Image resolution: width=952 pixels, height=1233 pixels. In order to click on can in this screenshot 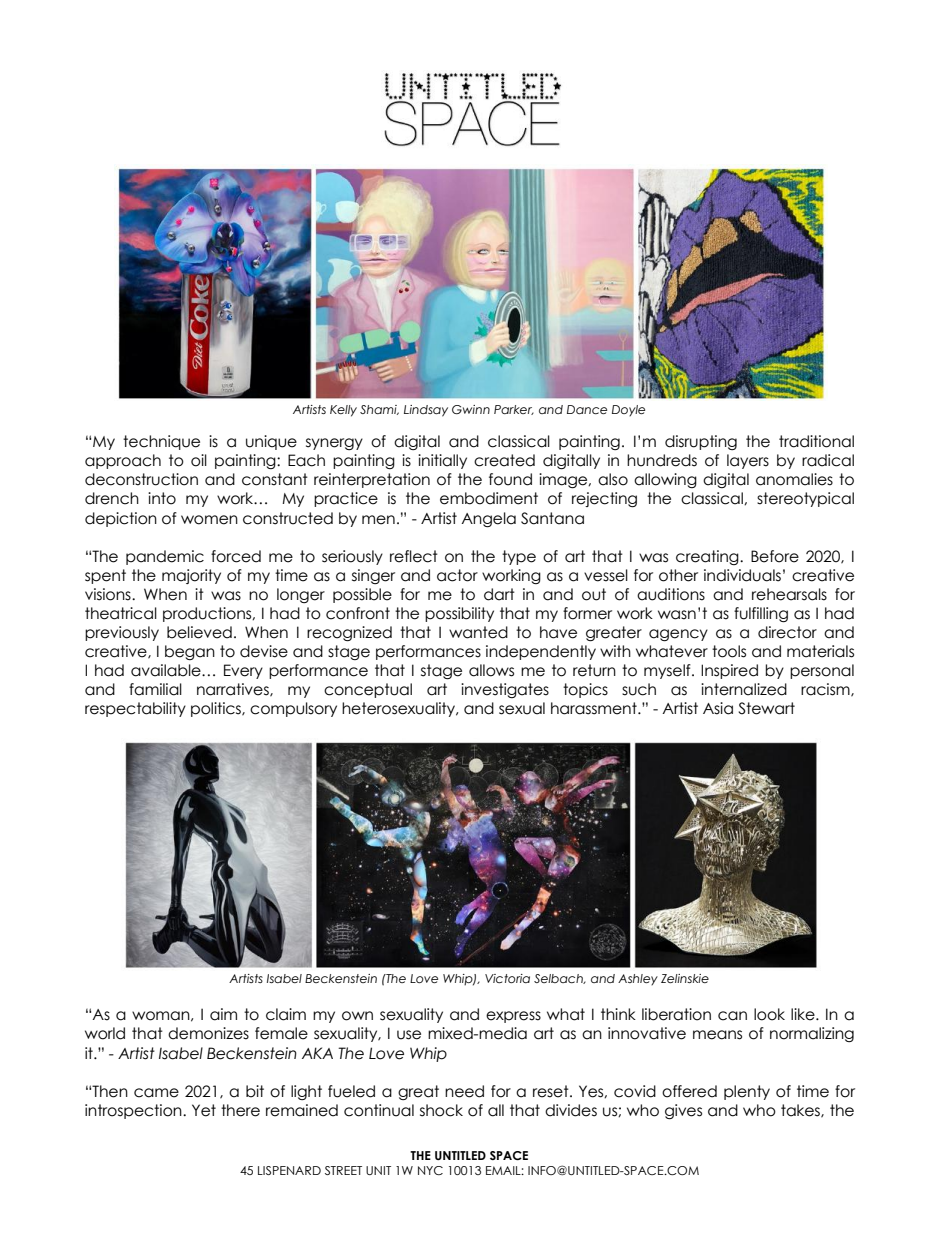, I will do `click(732, 1016)`.
